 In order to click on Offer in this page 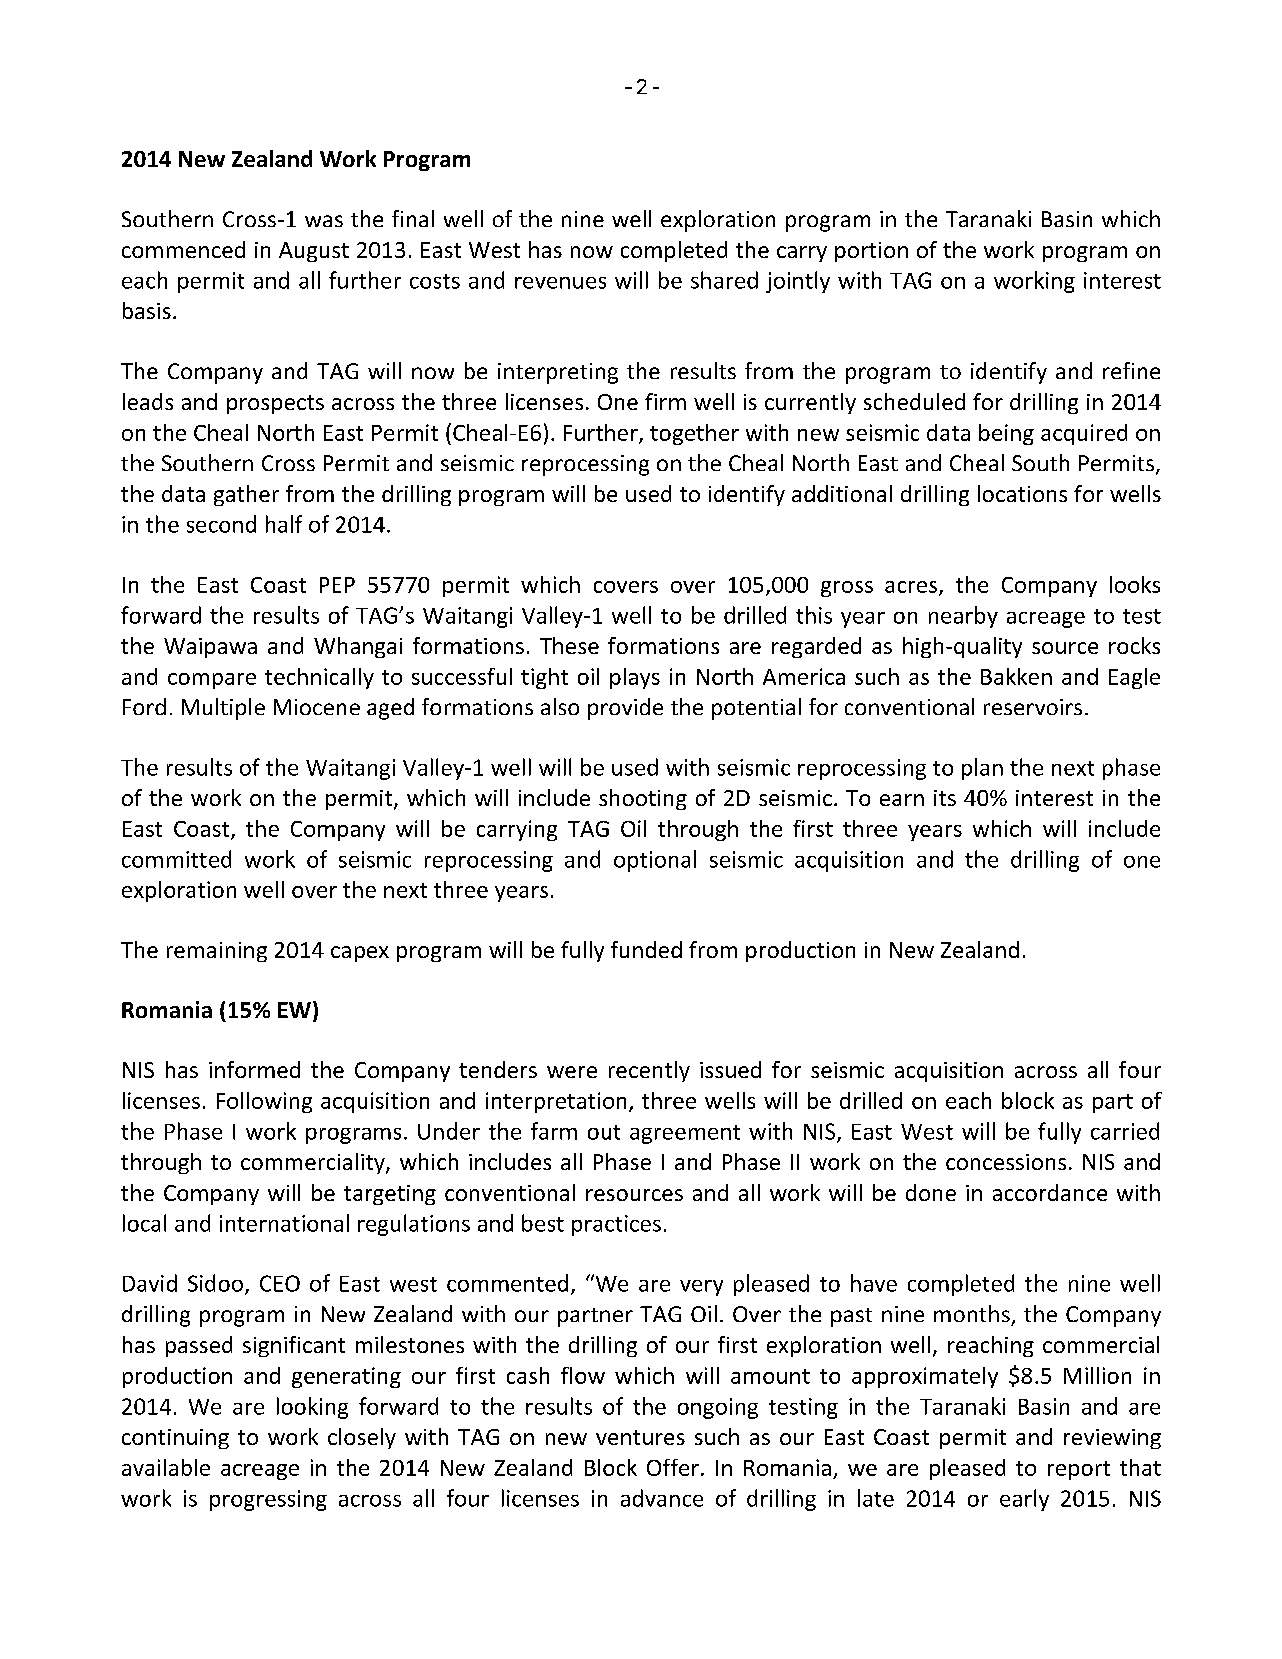, I will do `click(673, 1467)`.
